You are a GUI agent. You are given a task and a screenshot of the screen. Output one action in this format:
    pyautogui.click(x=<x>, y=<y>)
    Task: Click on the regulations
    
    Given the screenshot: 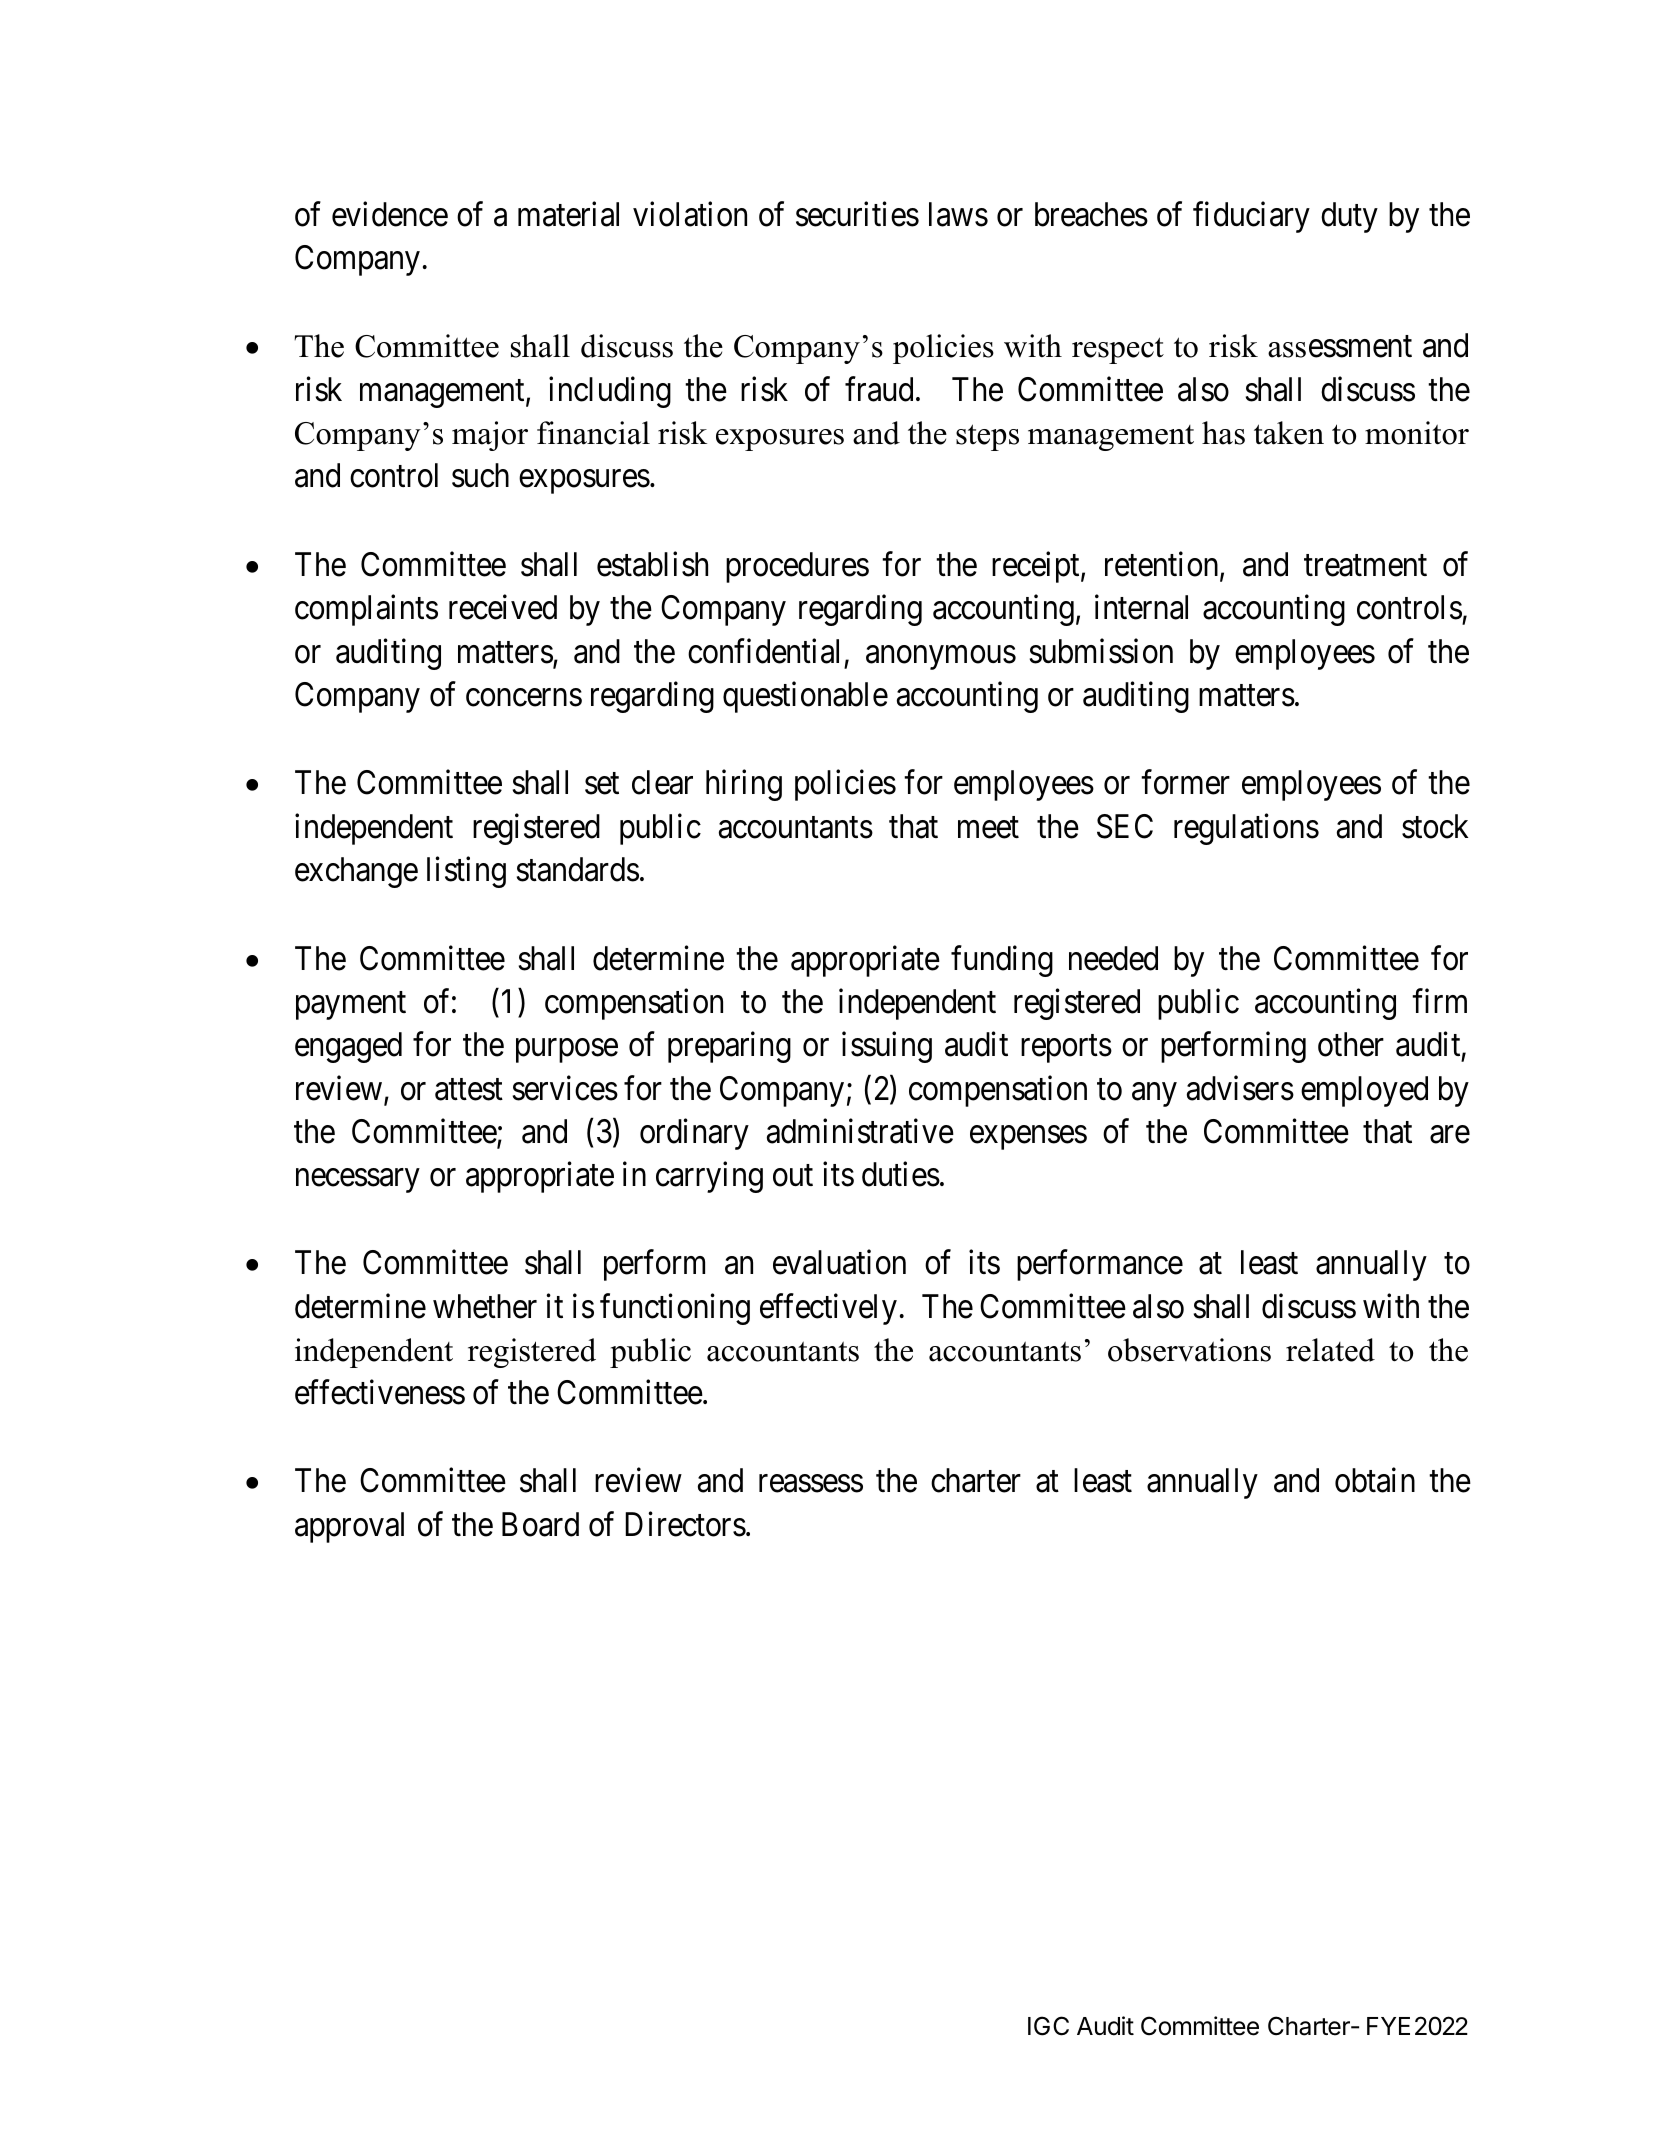 What is the action you would take?
    pyautogui.click(x=1246, y=829)
